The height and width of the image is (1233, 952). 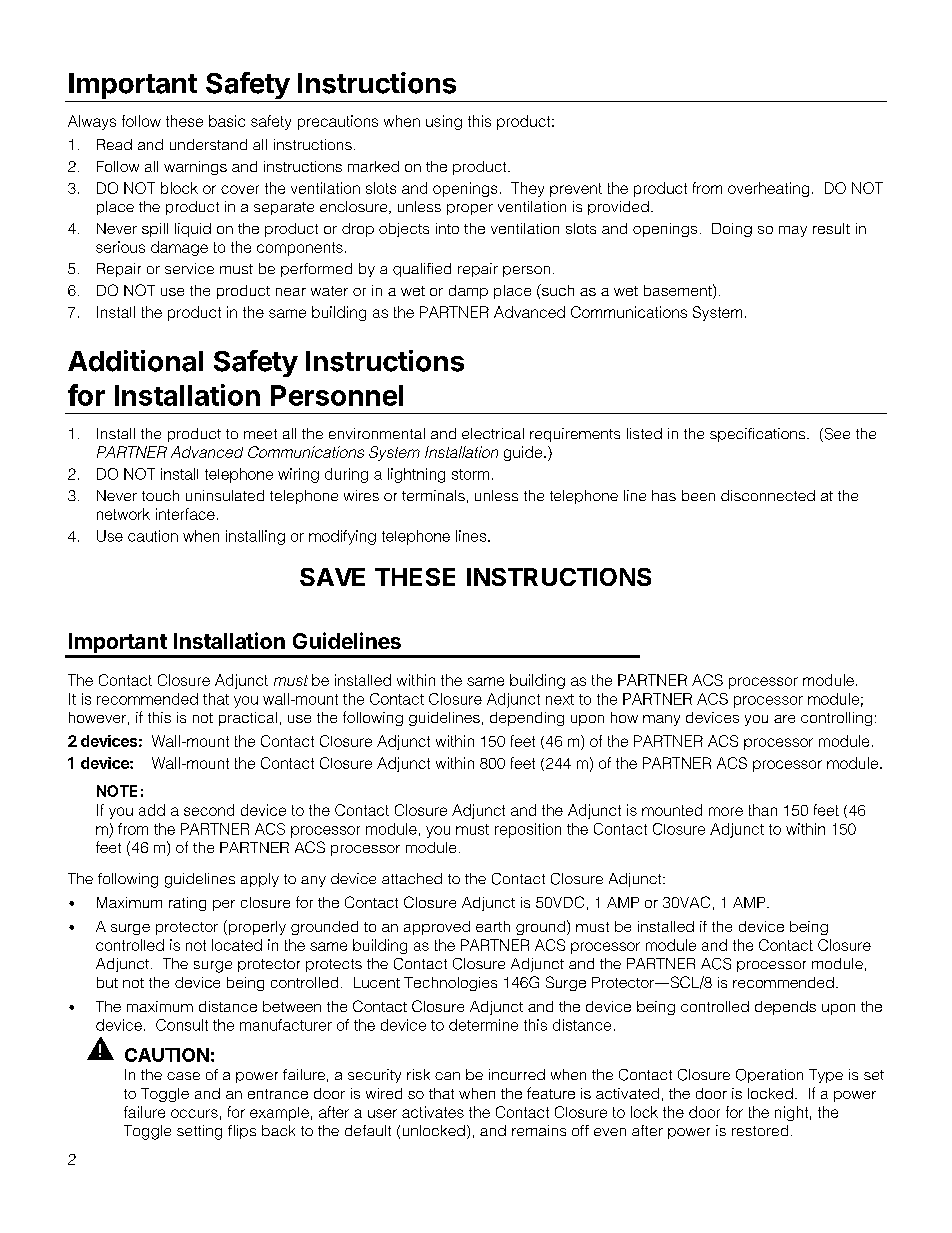 I want to click on practical, so click(x=248, y=719).
